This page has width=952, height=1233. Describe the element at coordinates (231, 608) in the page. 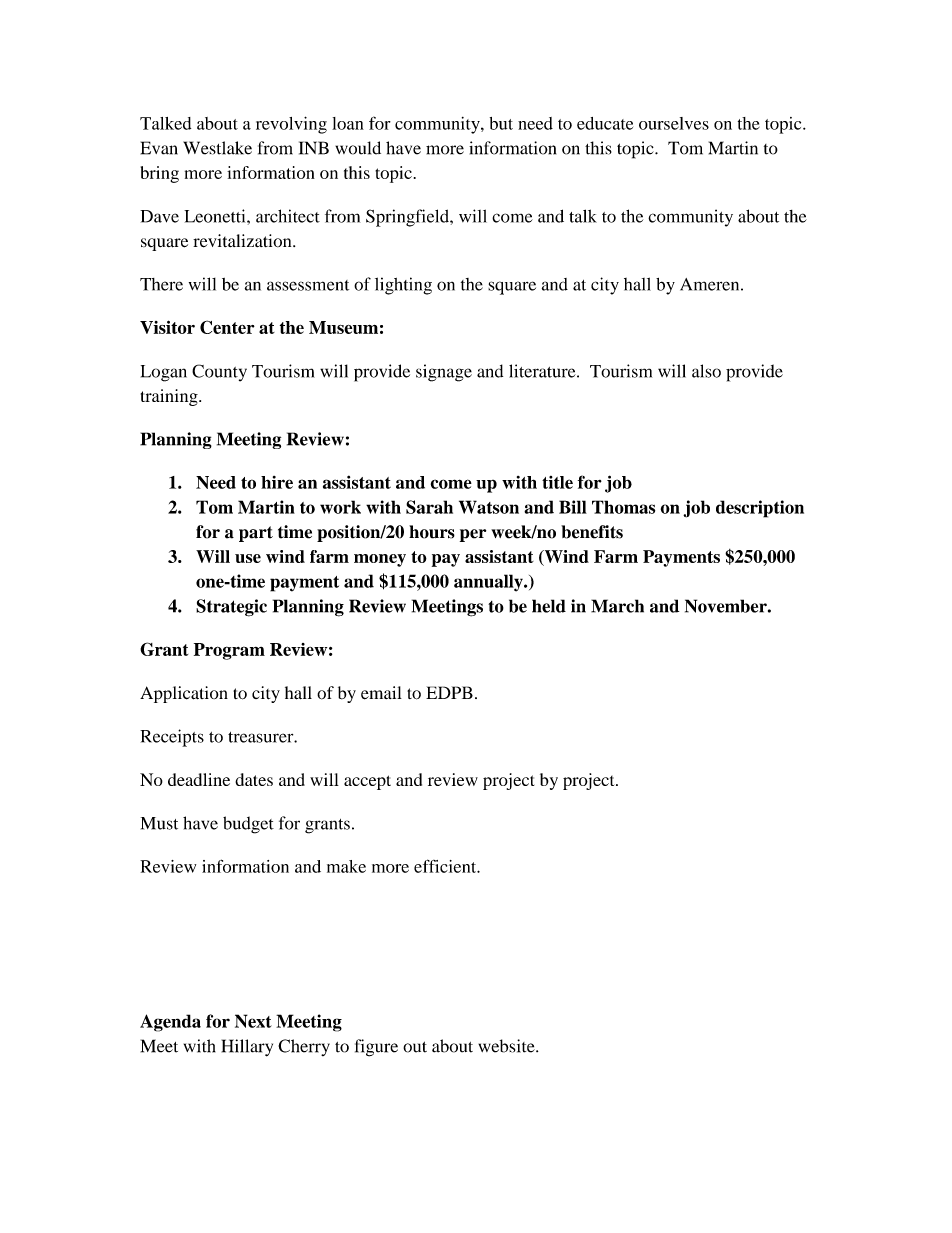

I see `Strategic` at that location.
